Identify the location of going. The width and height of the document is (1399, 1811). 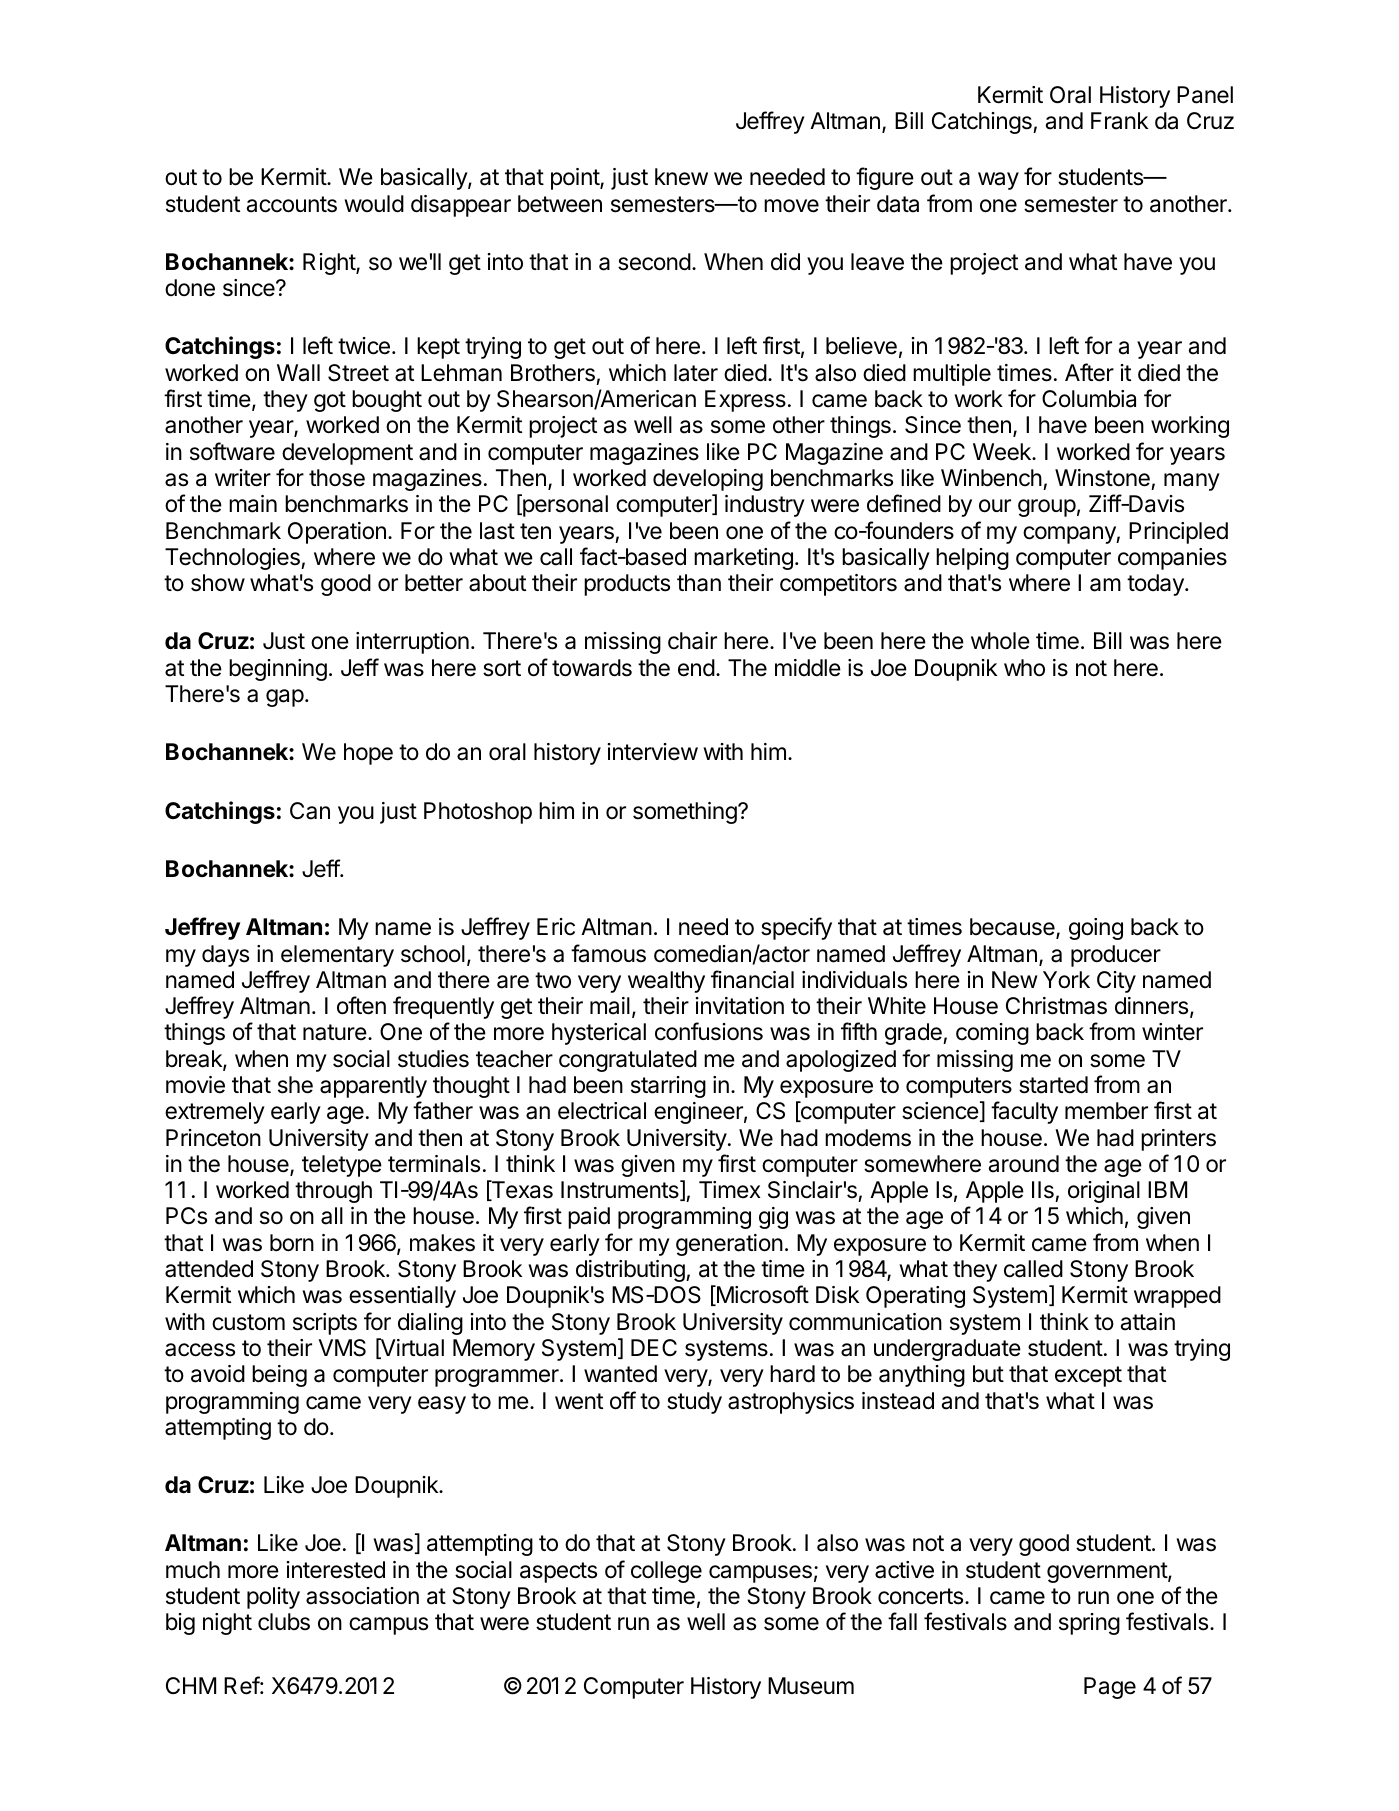
(1096, 929).
